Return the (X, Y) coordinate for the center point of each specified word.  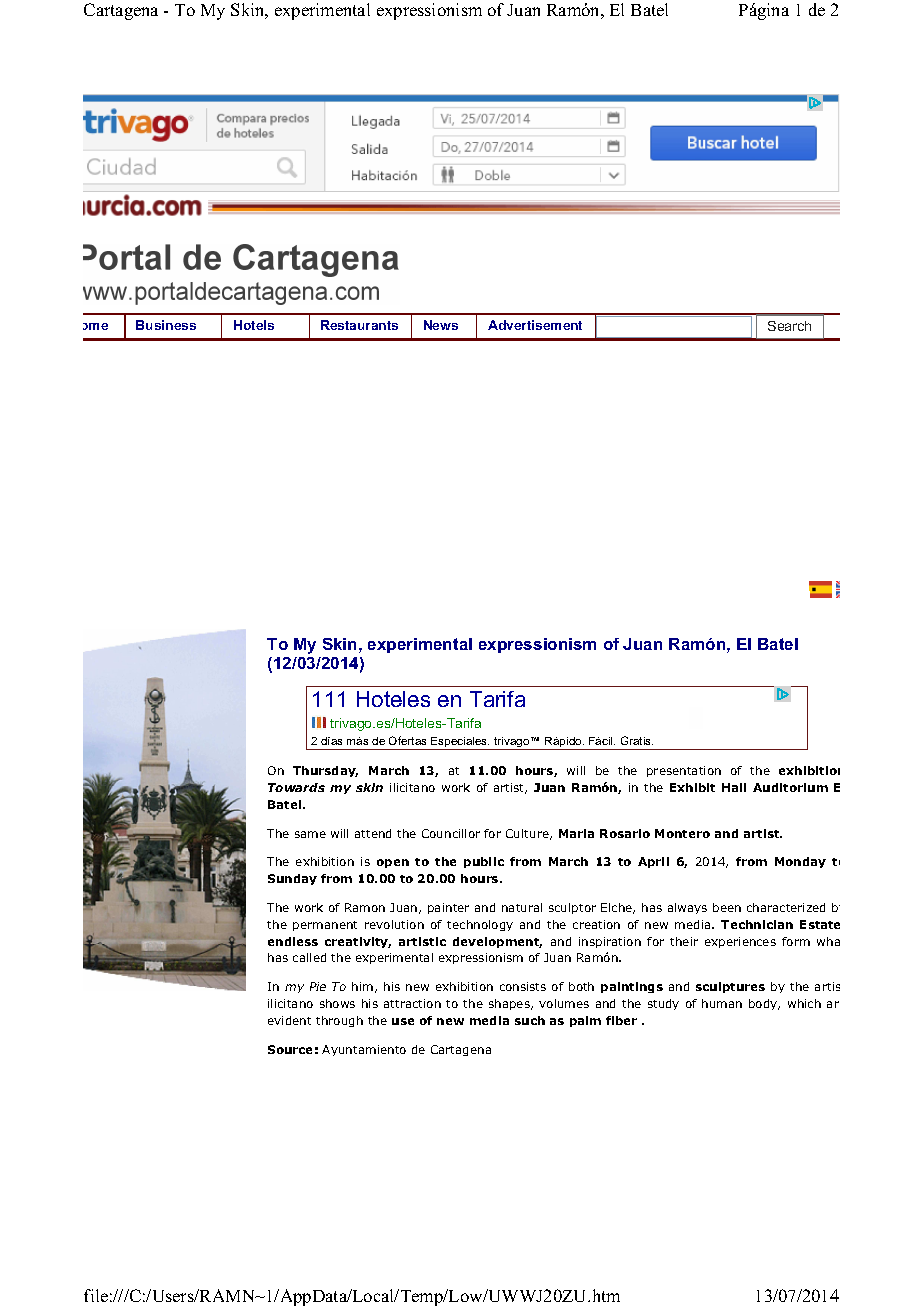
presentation (684, 771)
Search (789, 326)
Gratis (637, 740)
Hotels (254, 325)
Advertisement (535, 325)
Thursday (325, 771)
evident (289, 1020)
